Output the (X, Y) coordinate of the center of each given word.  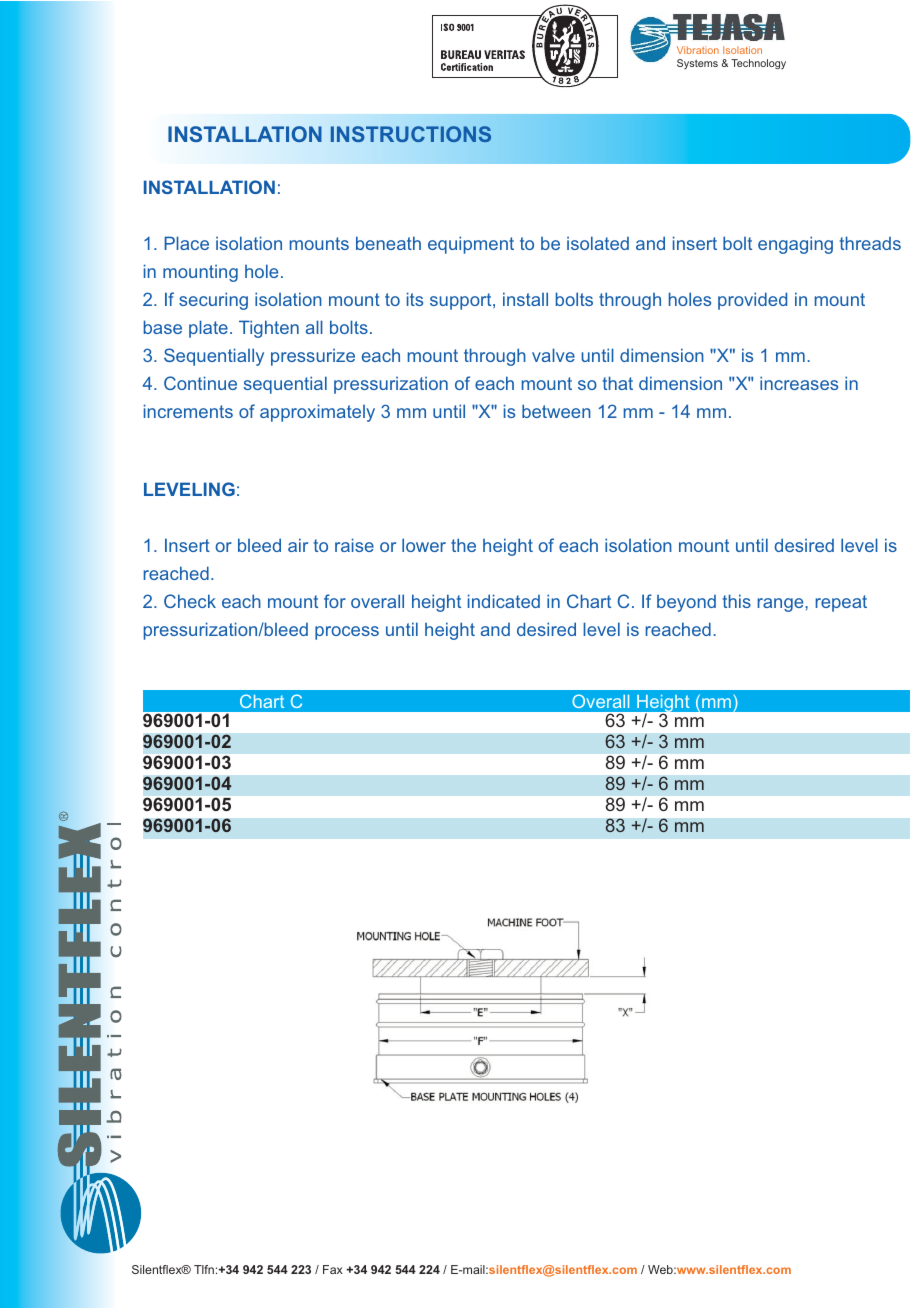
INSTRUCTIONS (411, 134)
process (347, 633)
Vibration (698, 50)
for (335, 601)
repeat (841, 603)
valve (553, 355)
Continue (200, 383)
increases (799, 383)
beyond (686, 603)
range (782, 605)
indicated (504, 601)
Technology (758, 64)
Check (190, 601)
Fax (333, 1269)
